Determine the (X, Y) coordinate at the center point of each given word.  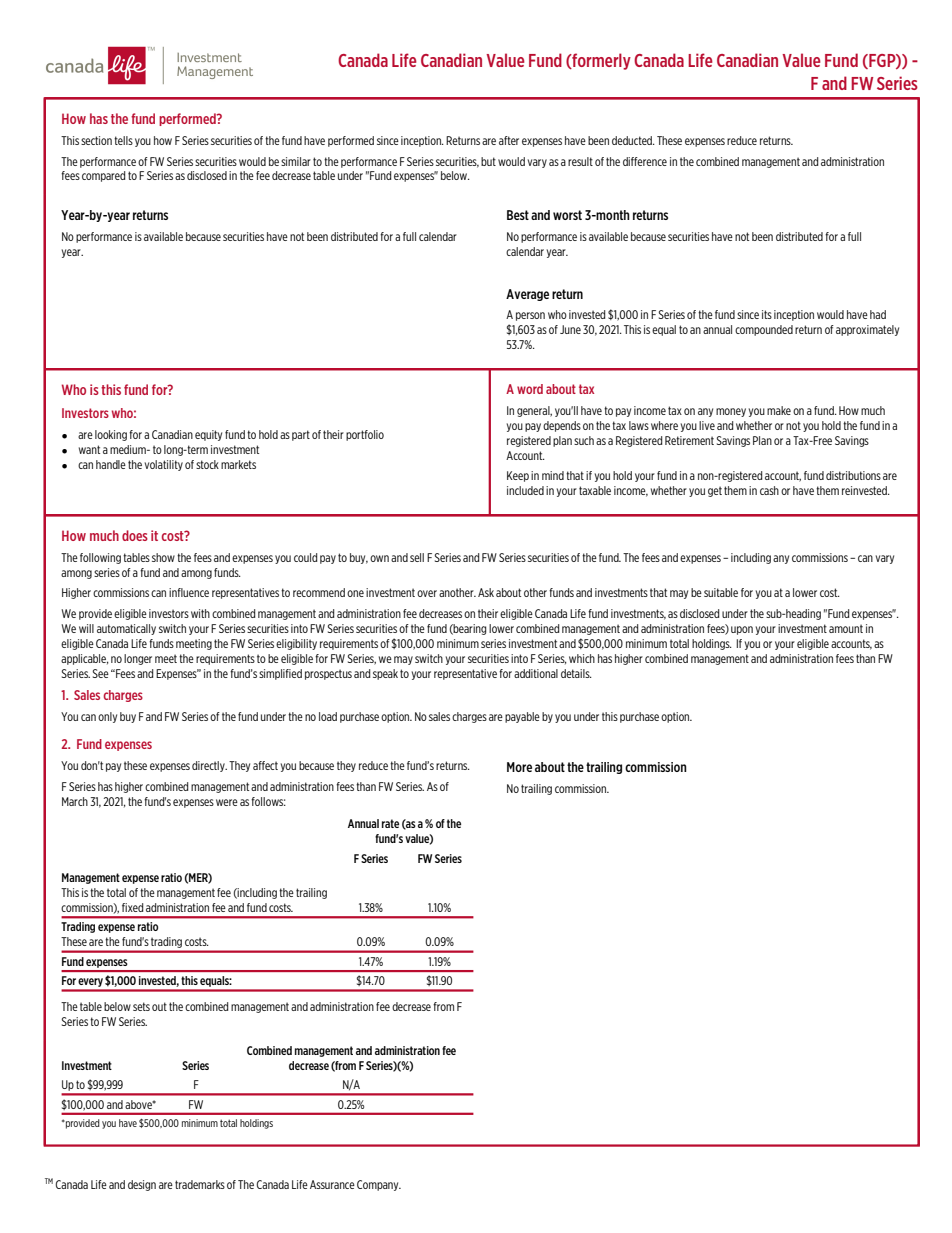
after (509, 140)
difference (645, 161)
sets (141, 1006)
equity (208, 435)
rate (390, 823)
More (519, 767)
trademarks (200, 1184)
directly (209, 766)
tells (123, 140)
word (530, 389)
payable (522, 717)
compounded (764, 330)
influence (189, 592)
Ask (486, 592)
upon (742, 630)
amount (846, 628)
